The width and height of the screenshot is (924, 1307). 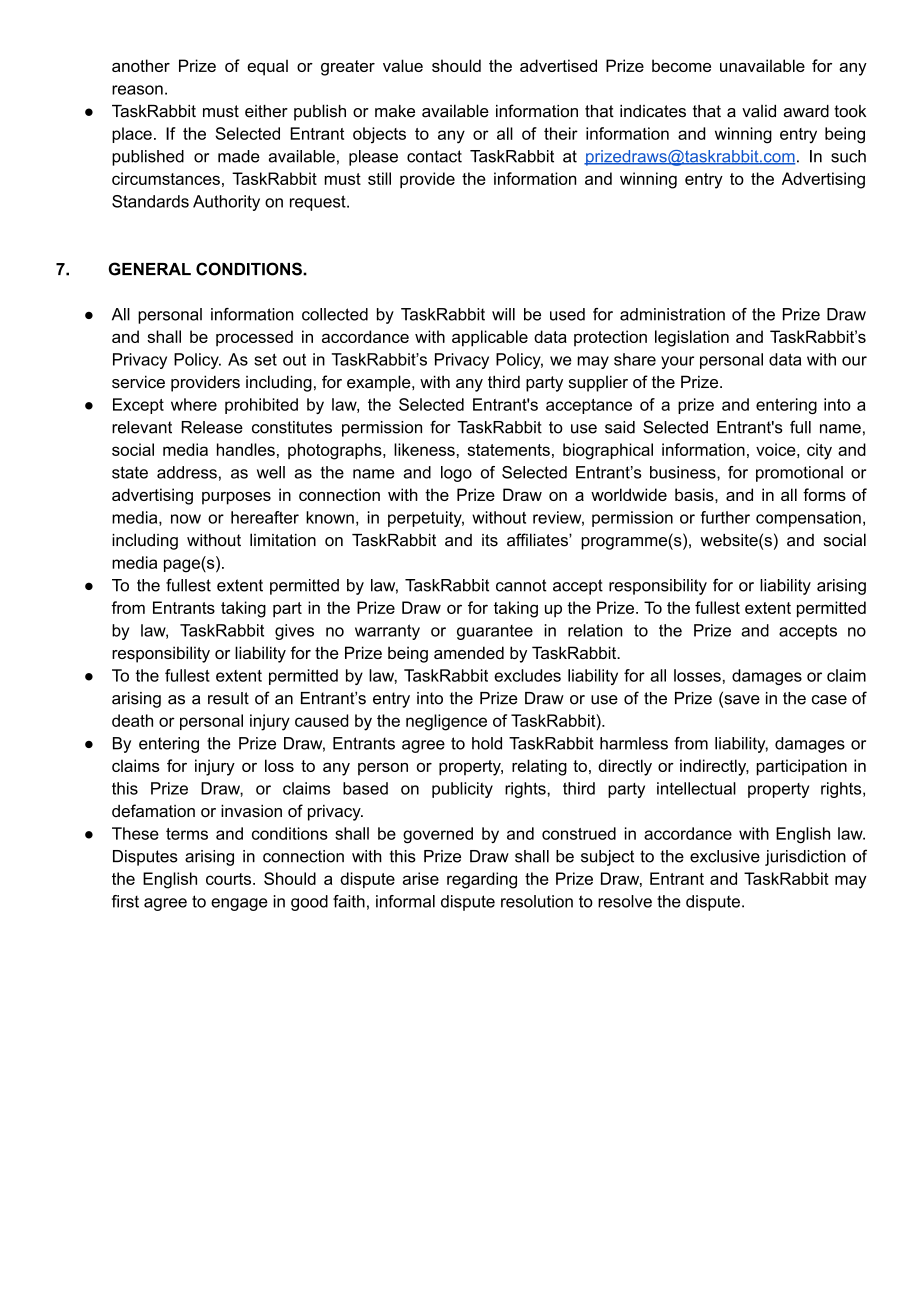 What do you see at coordinates (725, 517) in the screenshot?
I see `further` at bounding box center [725, 517].
